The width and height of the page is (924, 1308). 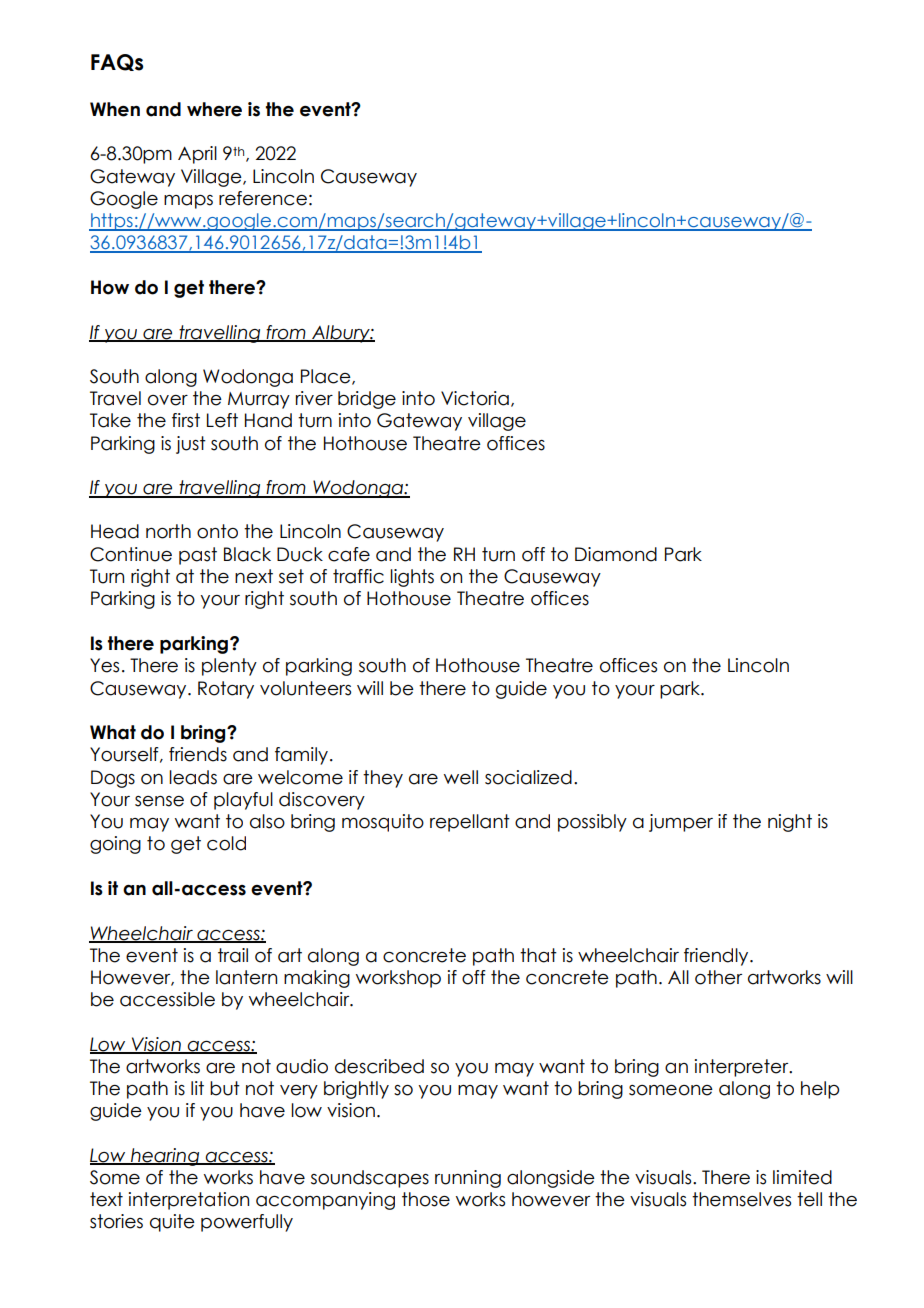 I want to click on running, so click(x=468, y=1179).
